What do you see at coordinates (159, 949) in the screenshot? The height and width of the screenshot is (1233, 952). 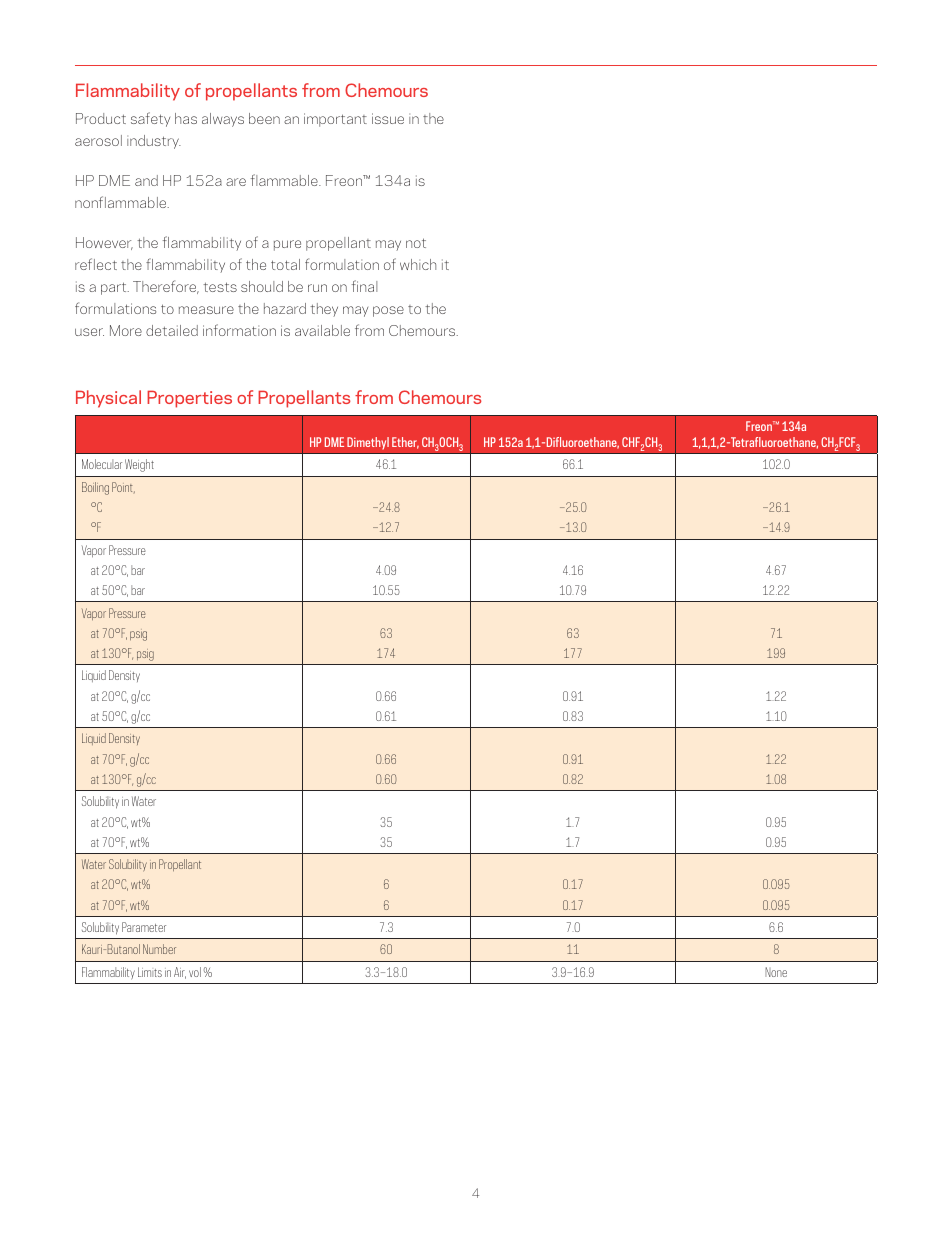 I see `Number` at bounding box center [159, 949].
